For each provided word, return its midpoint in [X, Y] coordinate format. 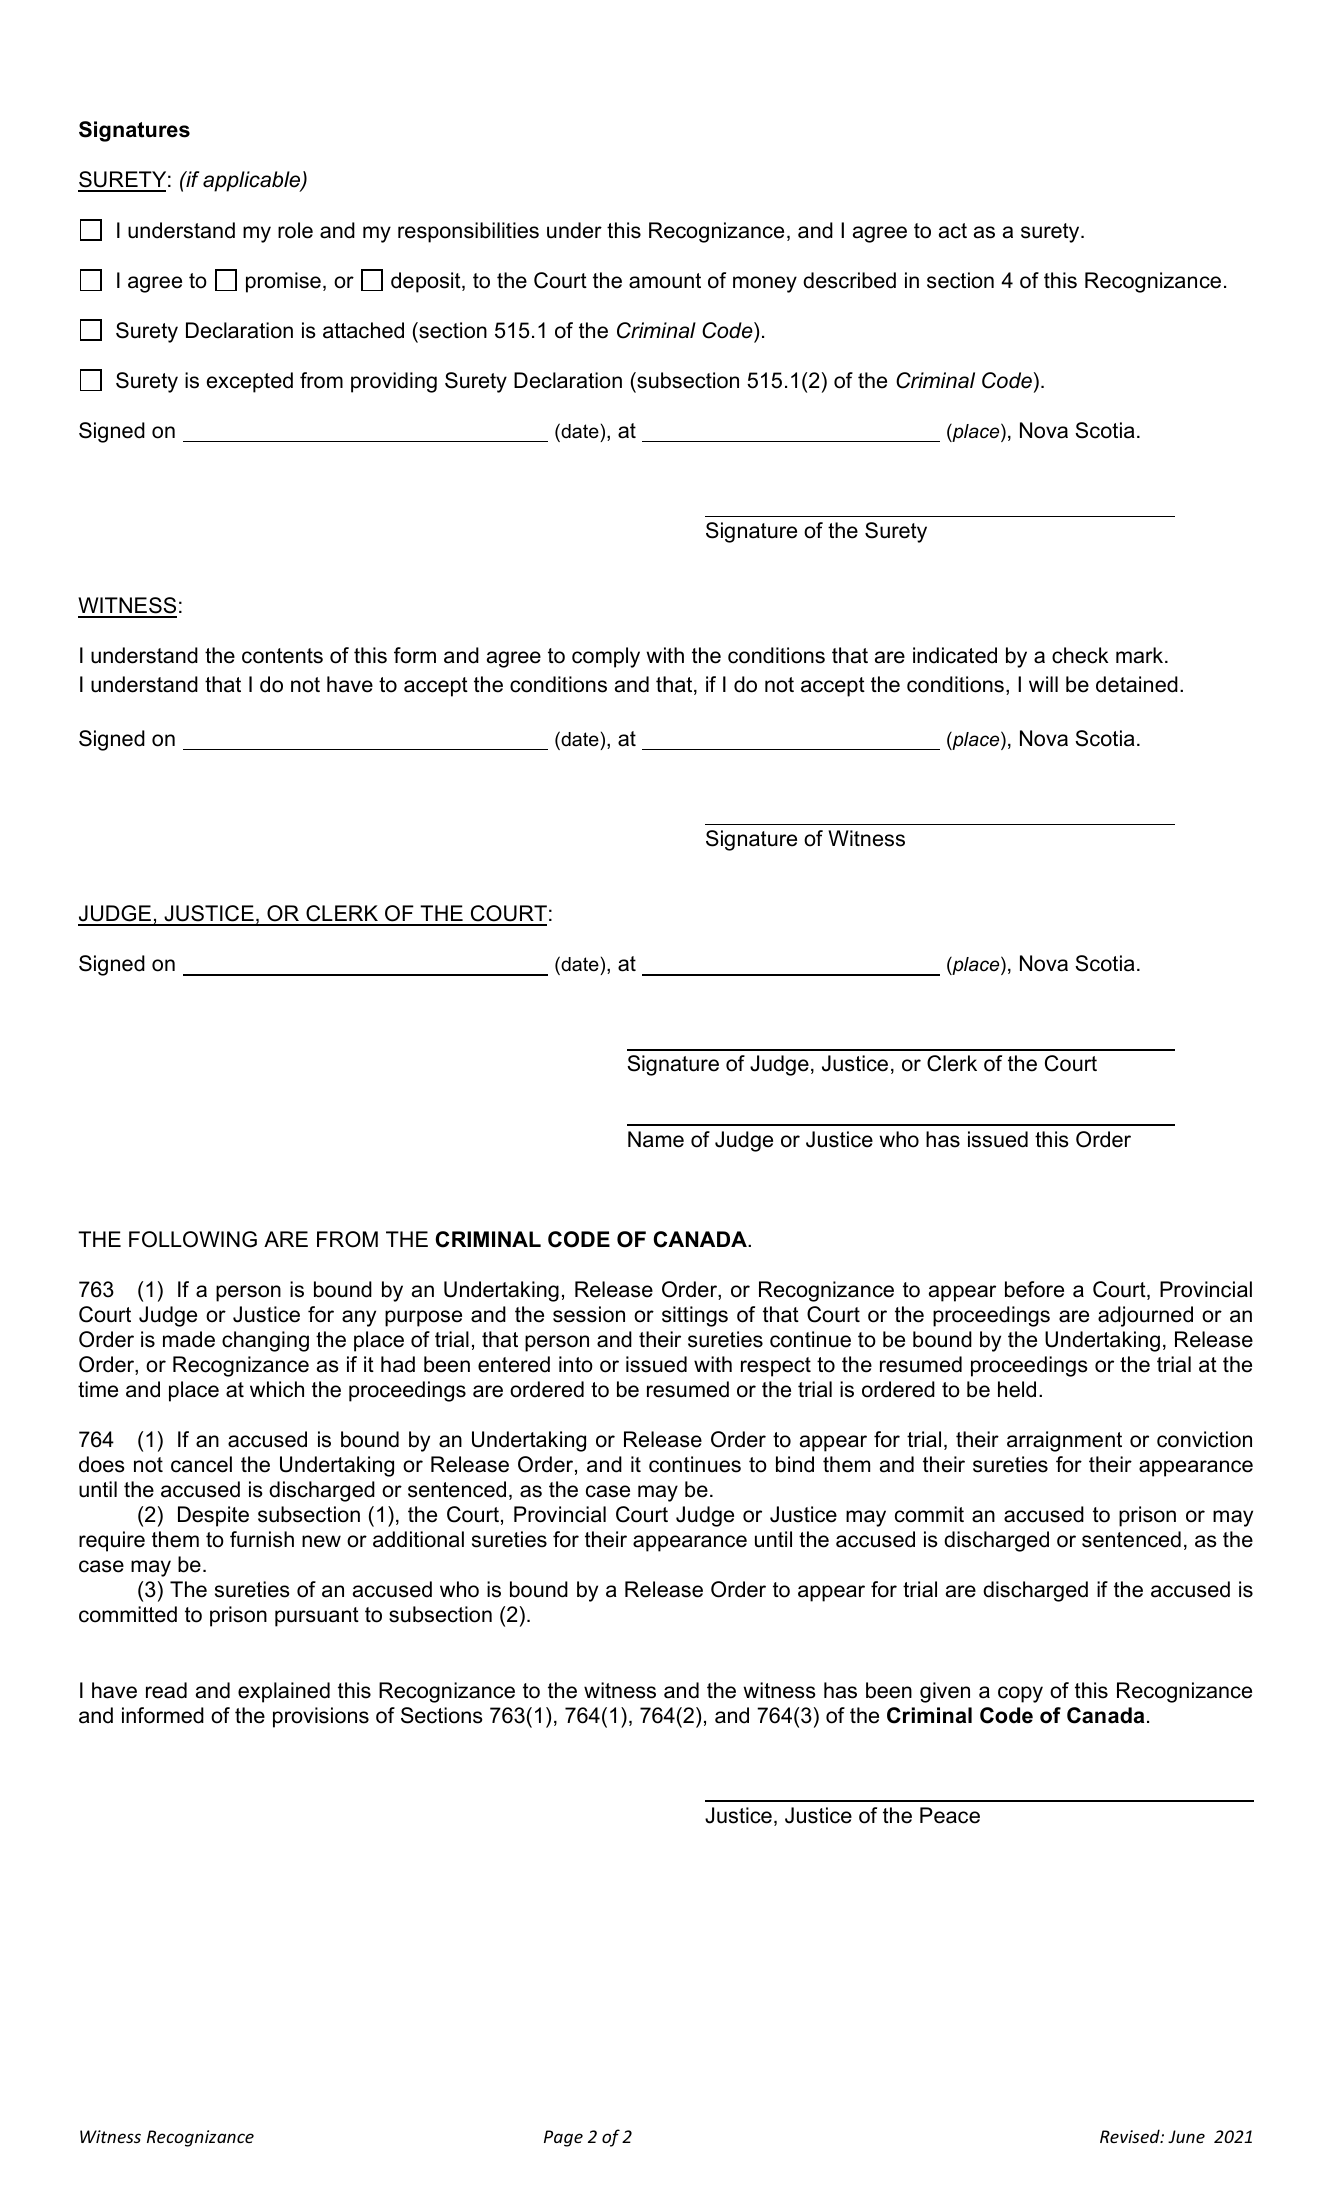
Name [656, 1139]
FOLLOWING [193, 1239]
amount [665, 281]
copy [1020, 1694]
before [1034, 1289]
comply [606, 657]
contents [282, 656]
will [1043, 684]
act [953, 231]
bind [795, 1464]
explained [284, 1692]
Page [563, 2138]
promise [283, 282]
